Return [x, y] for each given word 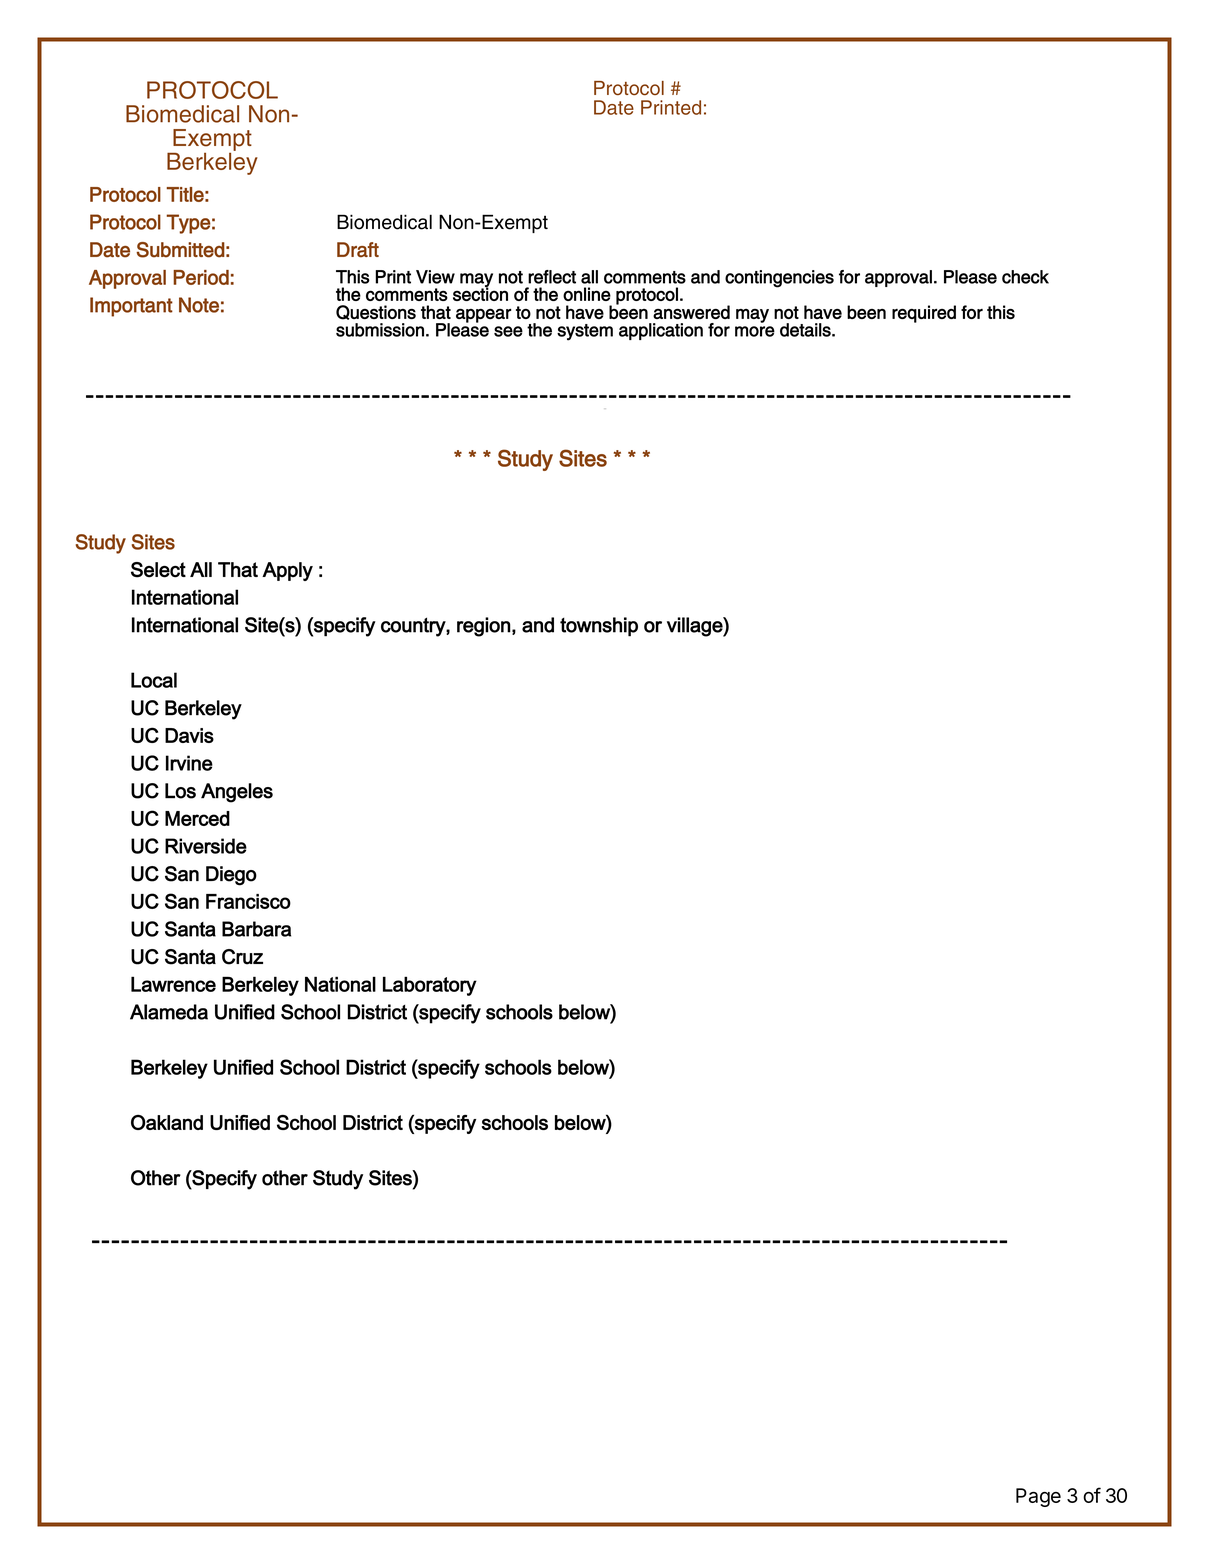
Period [201, 277]
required [924, 314]
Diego [231, 876]
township [599, 627]
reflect [552, 277]
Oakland [167, 1122]
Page [1038, 1497]
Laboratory [430, 986]
